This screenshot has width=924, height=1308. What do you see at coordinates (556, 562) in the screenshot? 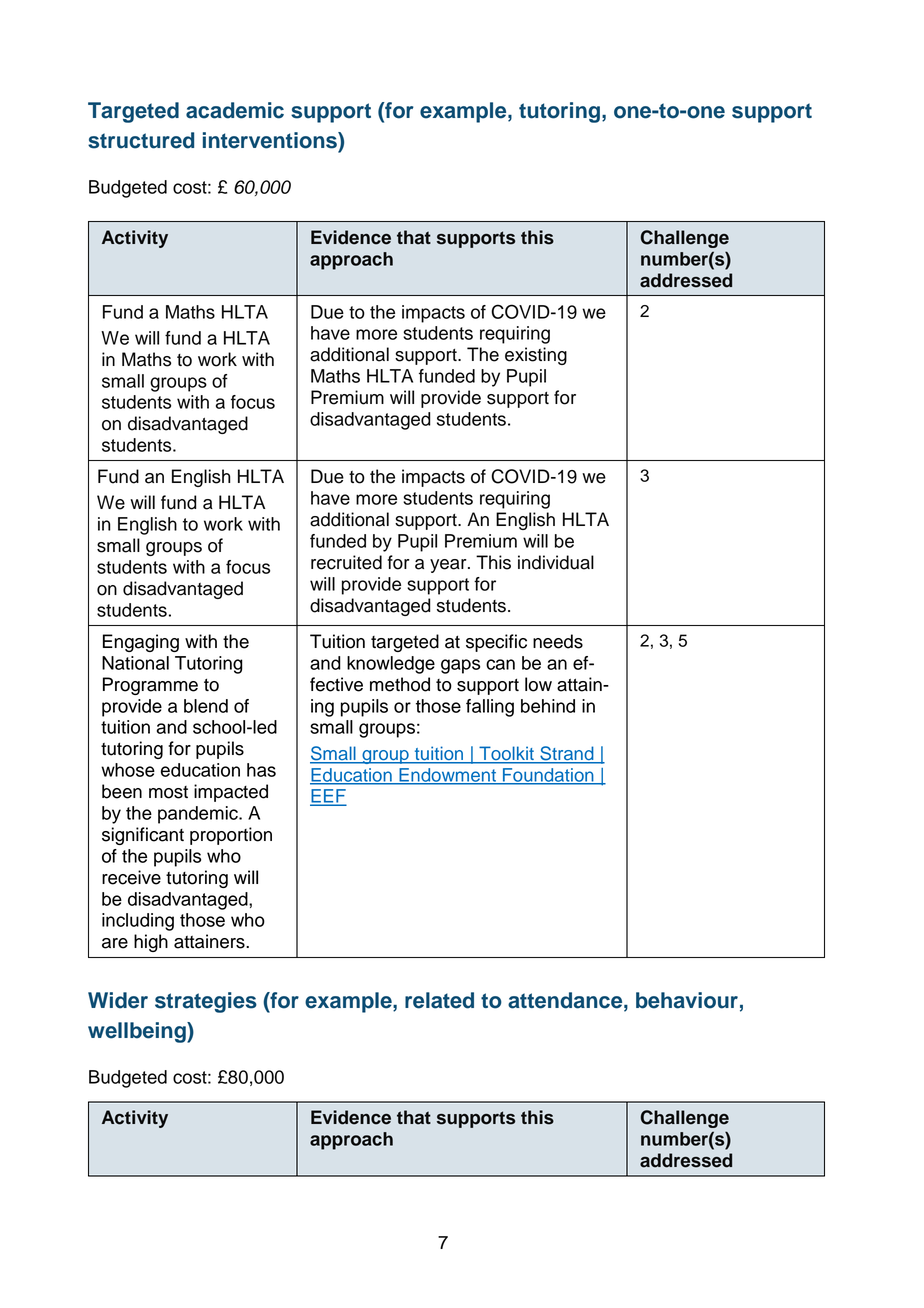
I see `individual` at bounding box center [556, 562].
